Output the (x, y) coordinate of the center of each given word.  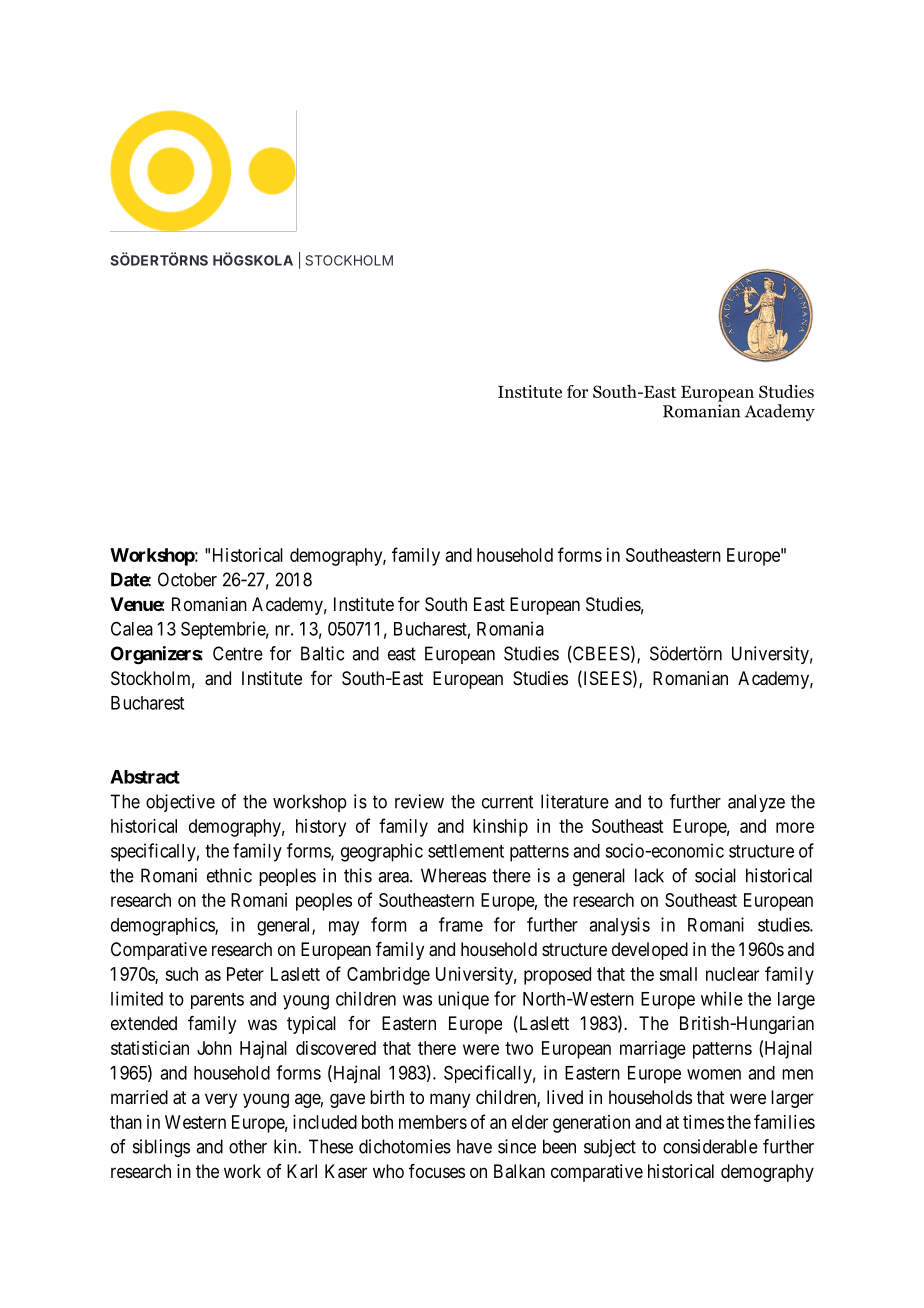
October (187, 579)
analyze (756, 803)
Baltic (322, 653)
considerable (710, 1146)
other (248, 1146)
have (474, 1146)
